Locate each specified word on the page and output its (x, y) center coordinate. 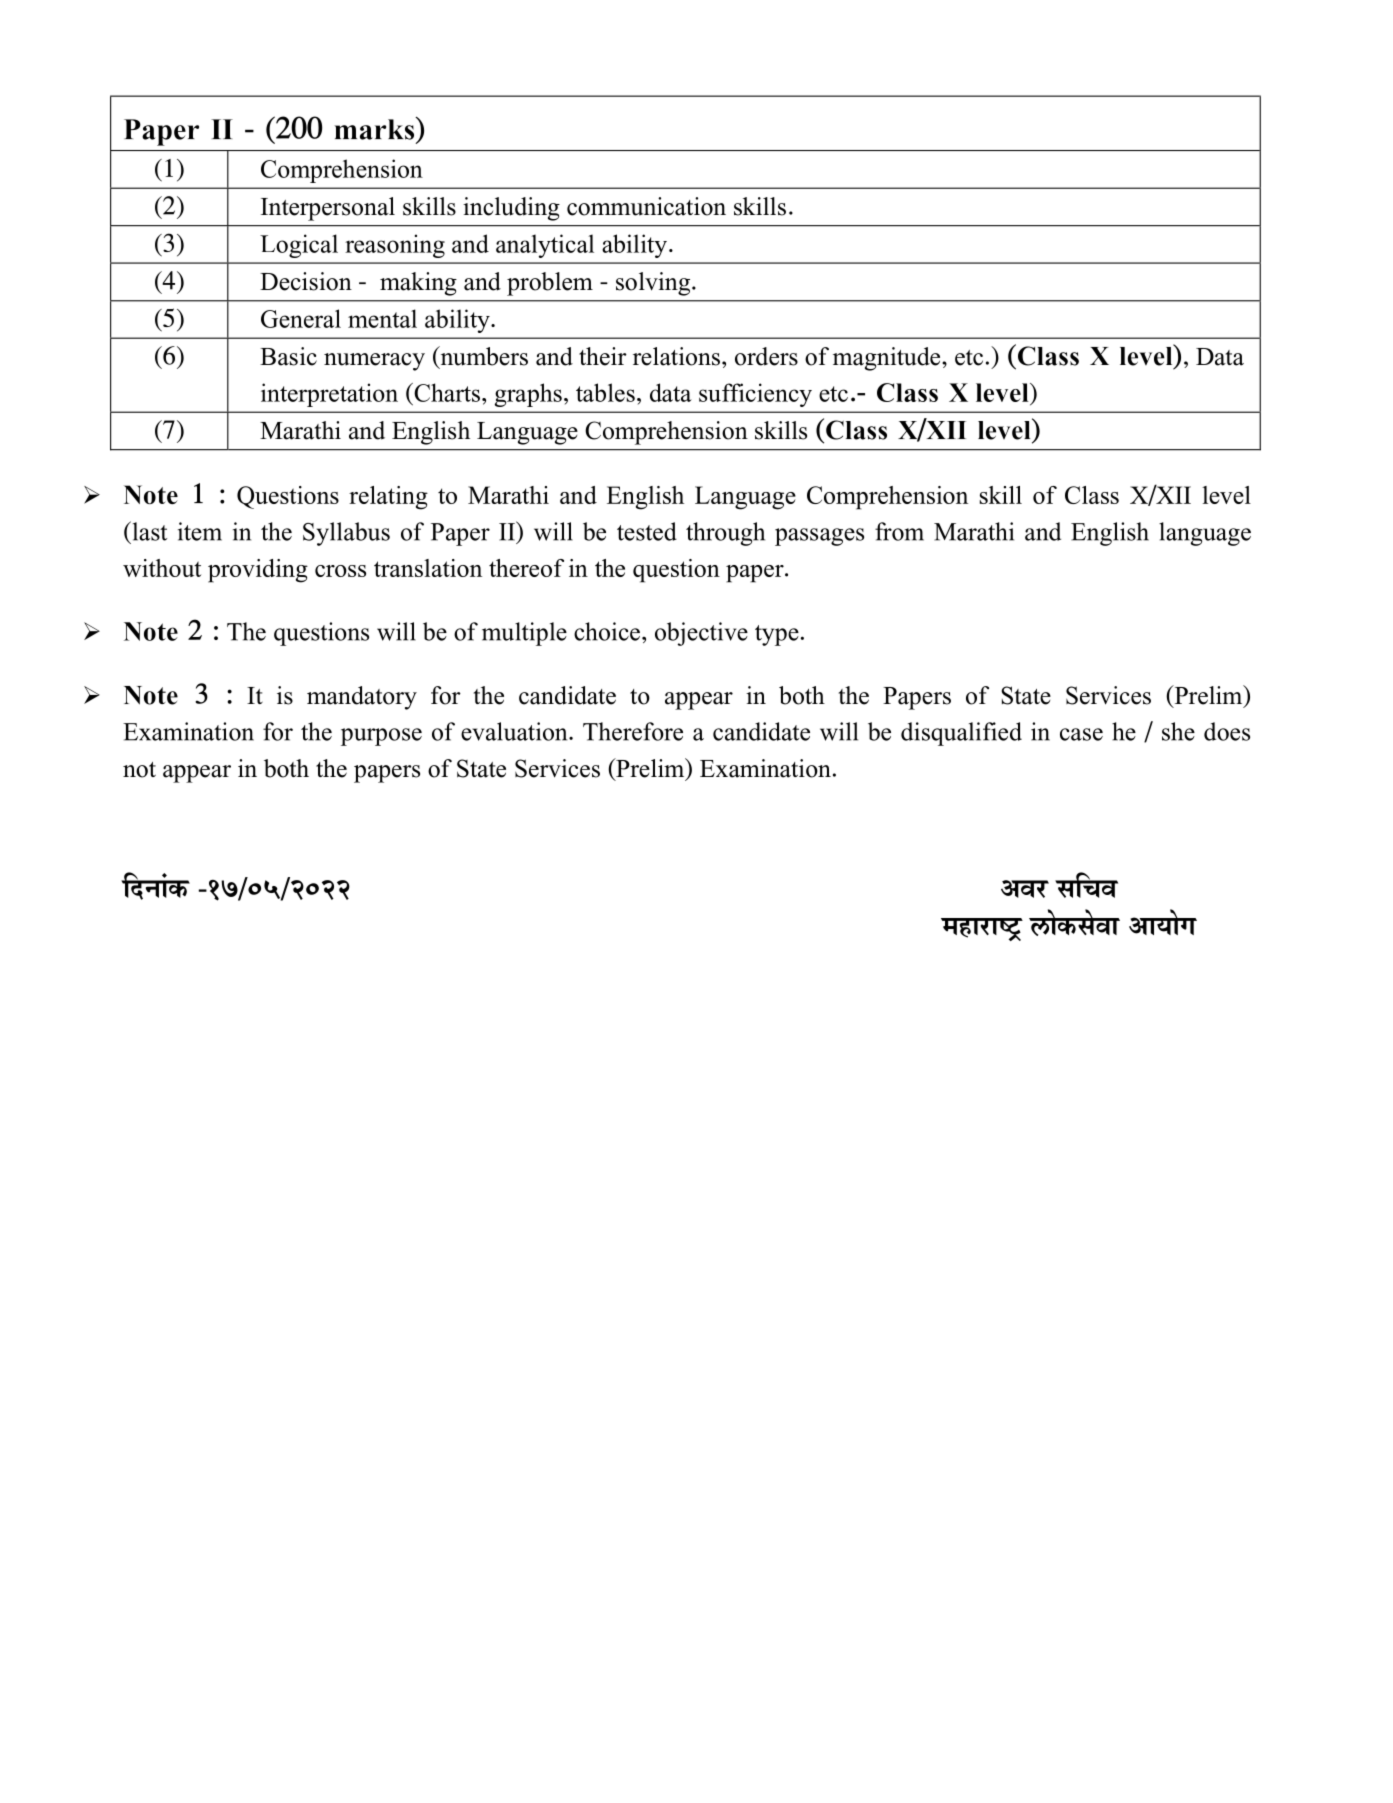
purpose (381, 737)
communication (646, 206)
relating (388, 498)
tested (647, 531)
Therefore (633, 731)
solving (654, 284)
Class (1092, 495)
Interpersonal (328, 209)
